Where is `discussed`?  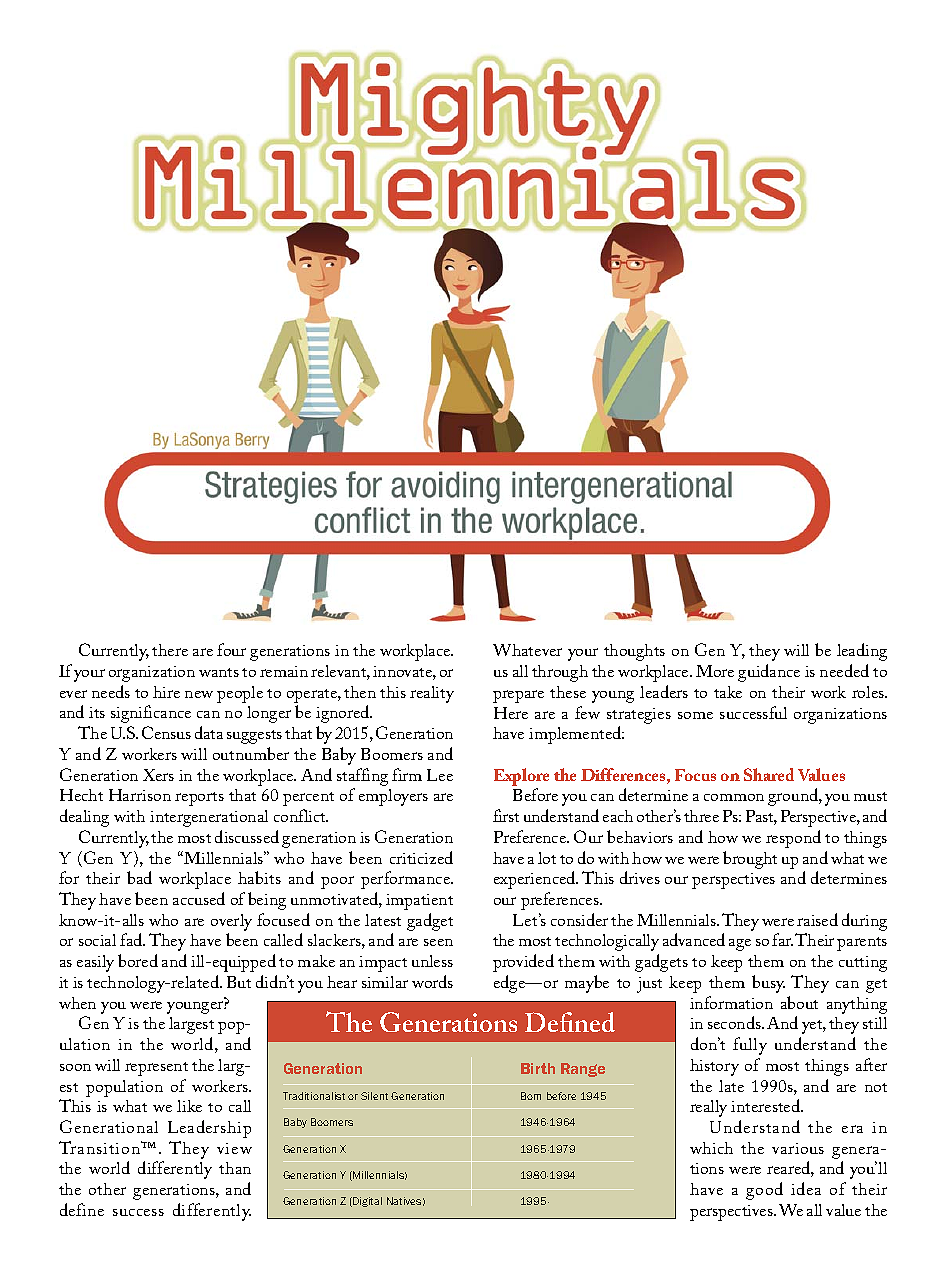 discussed is located at coordinates (247, 836).
